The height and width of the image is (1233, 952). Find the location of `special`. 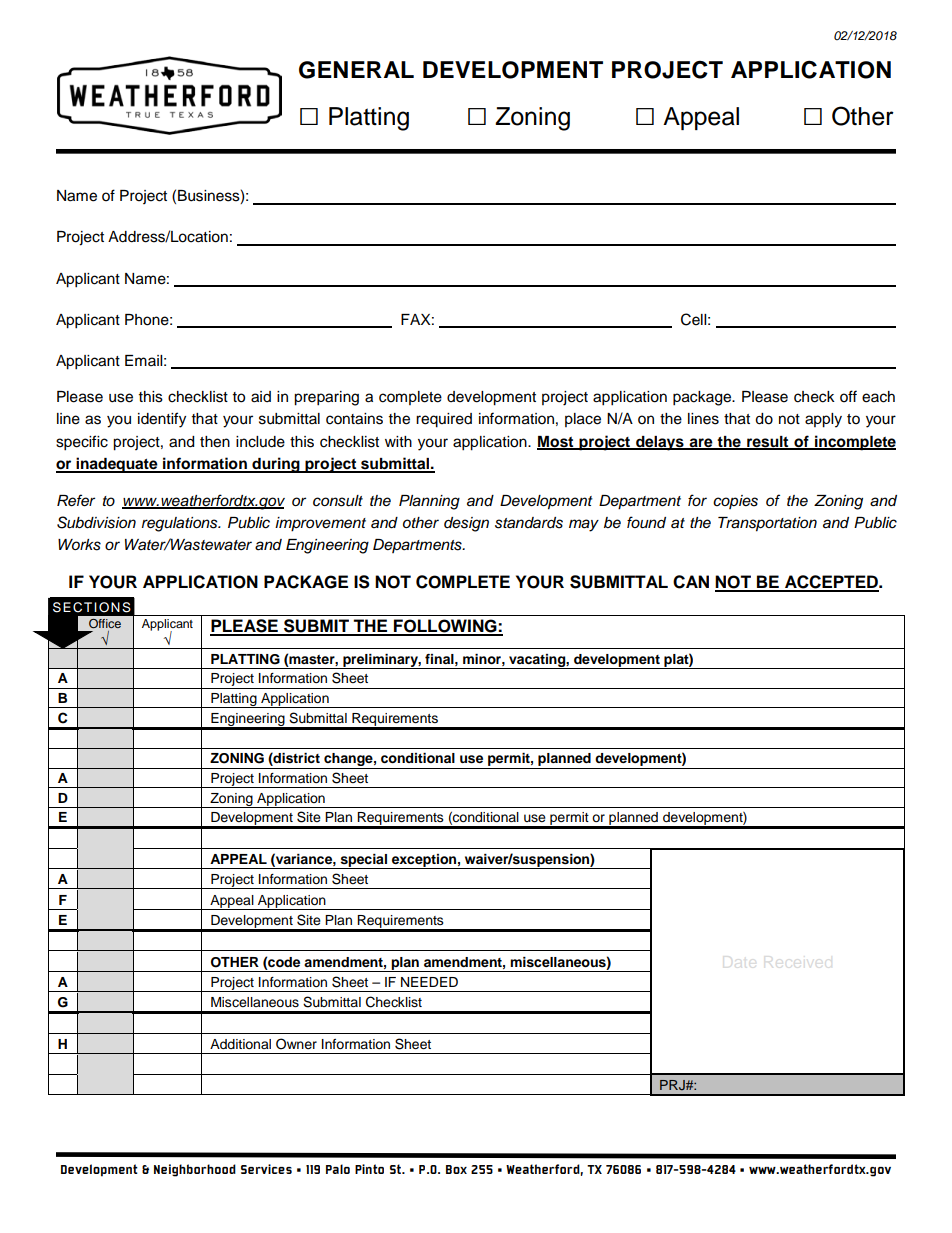

special is located at coordinates (364, 861).
